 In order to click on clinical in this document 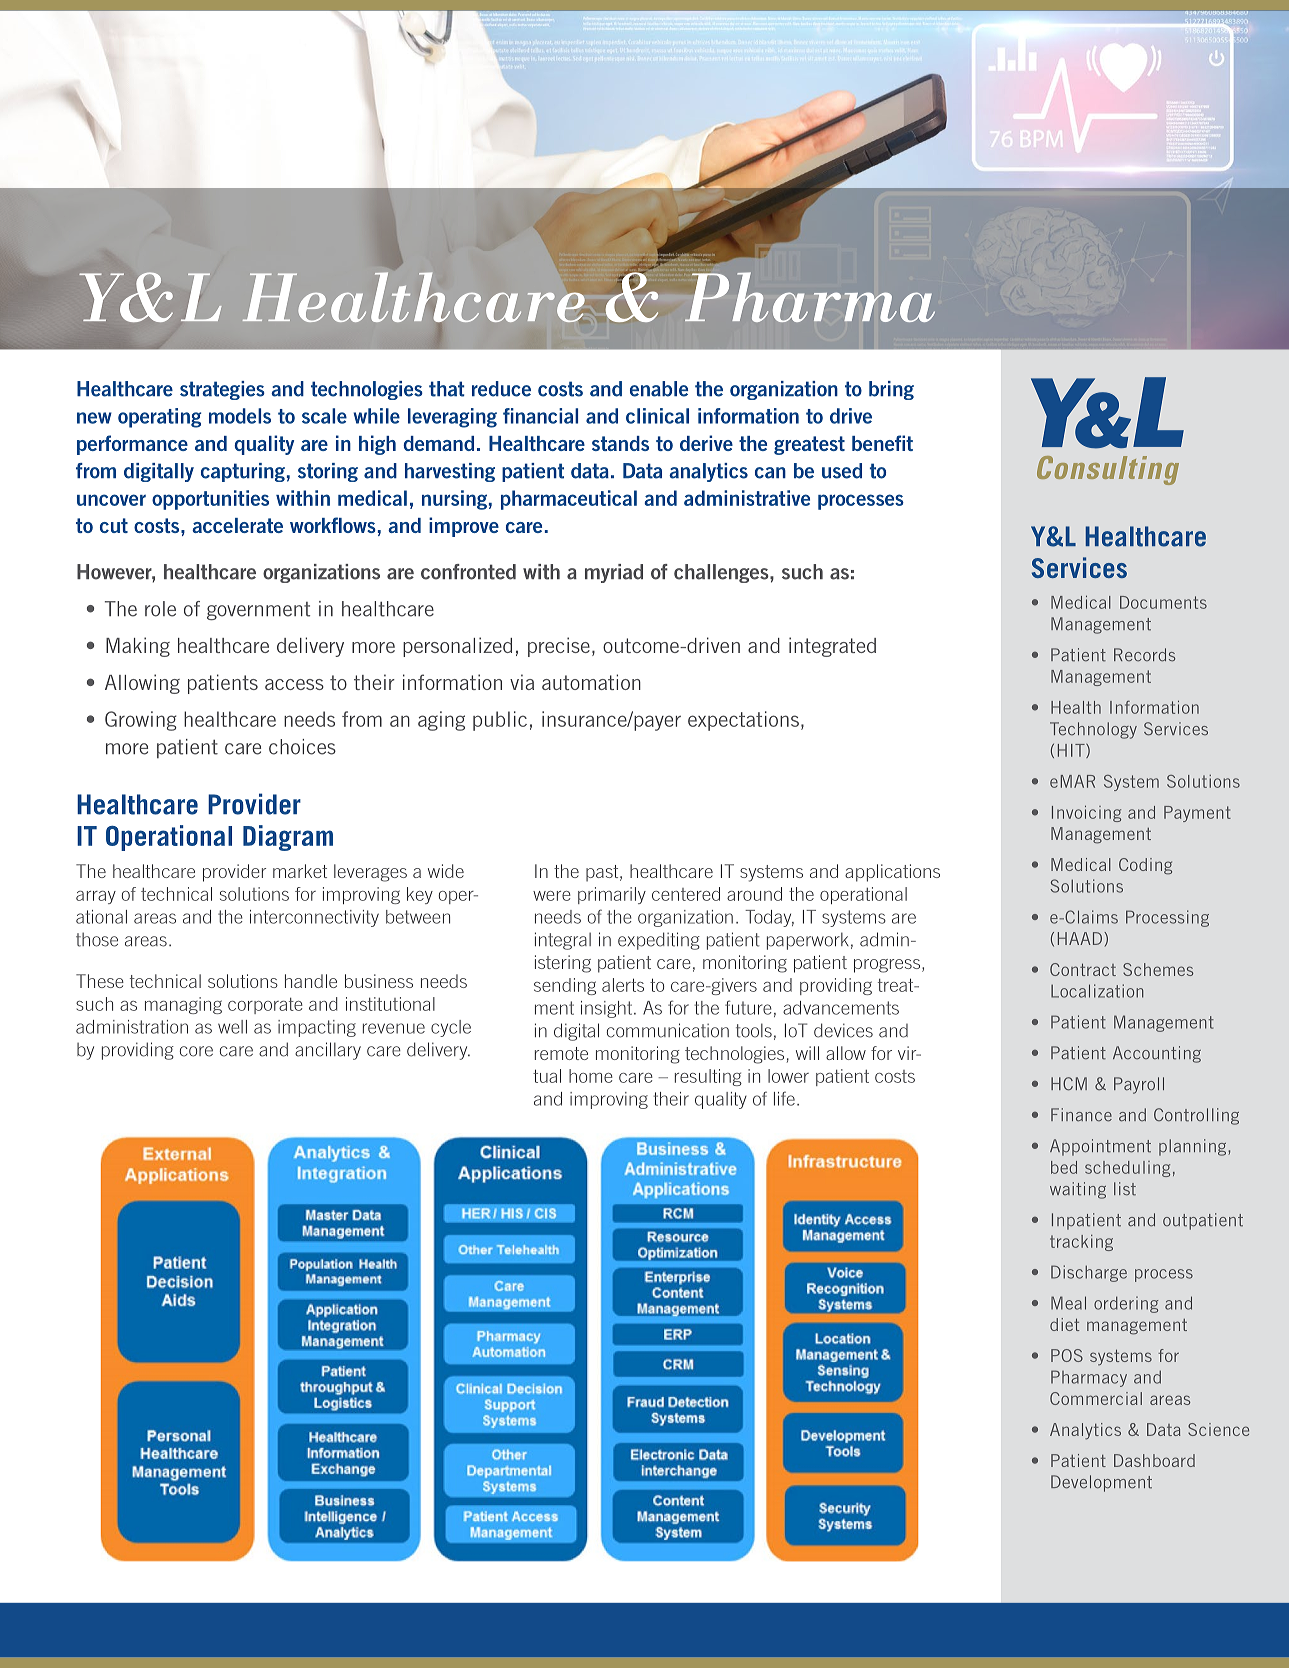, I will do `click(657, 416)`.
